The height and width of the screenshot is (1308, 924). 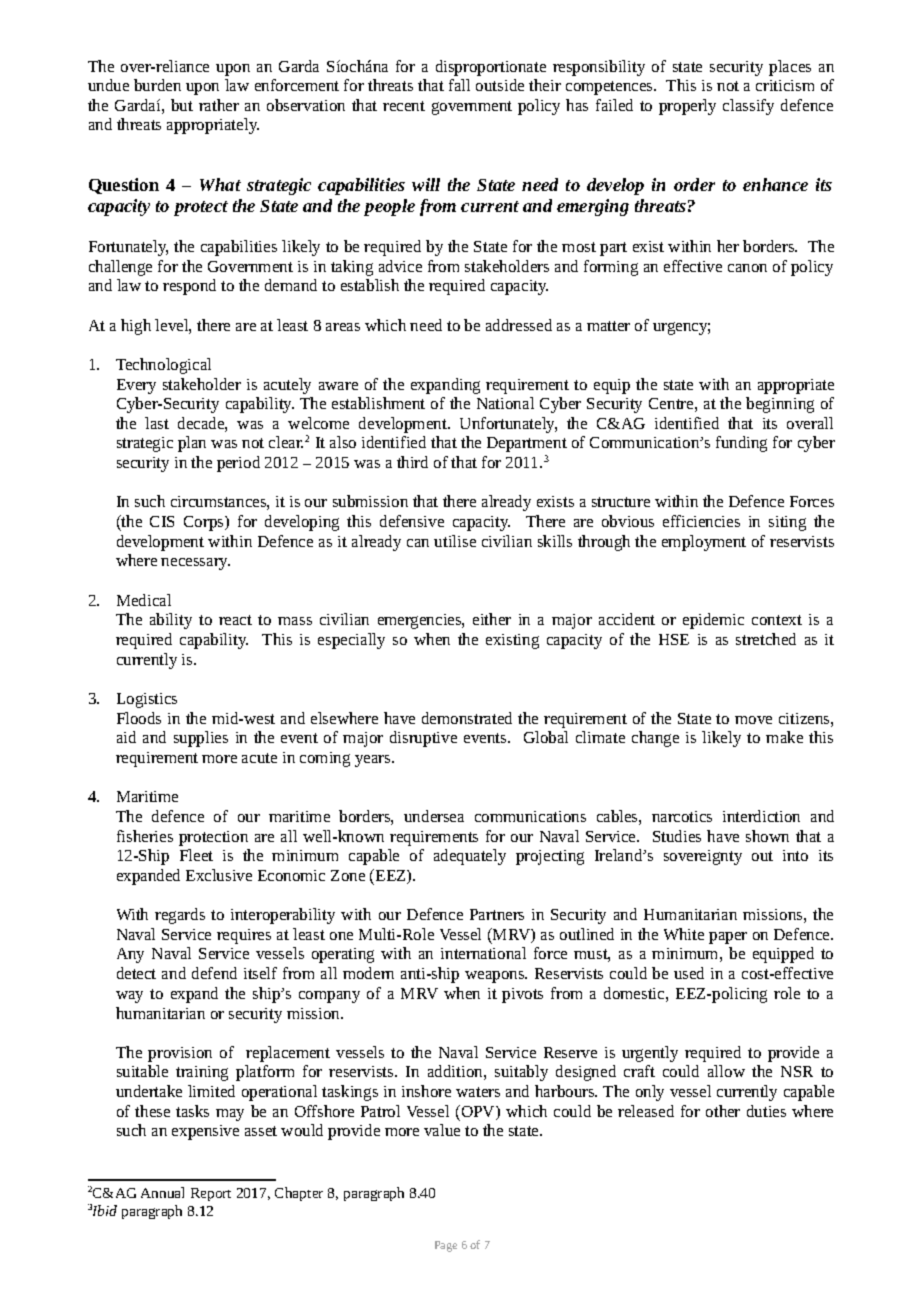 I want to click on Technological, so click(x=163, y=366).
